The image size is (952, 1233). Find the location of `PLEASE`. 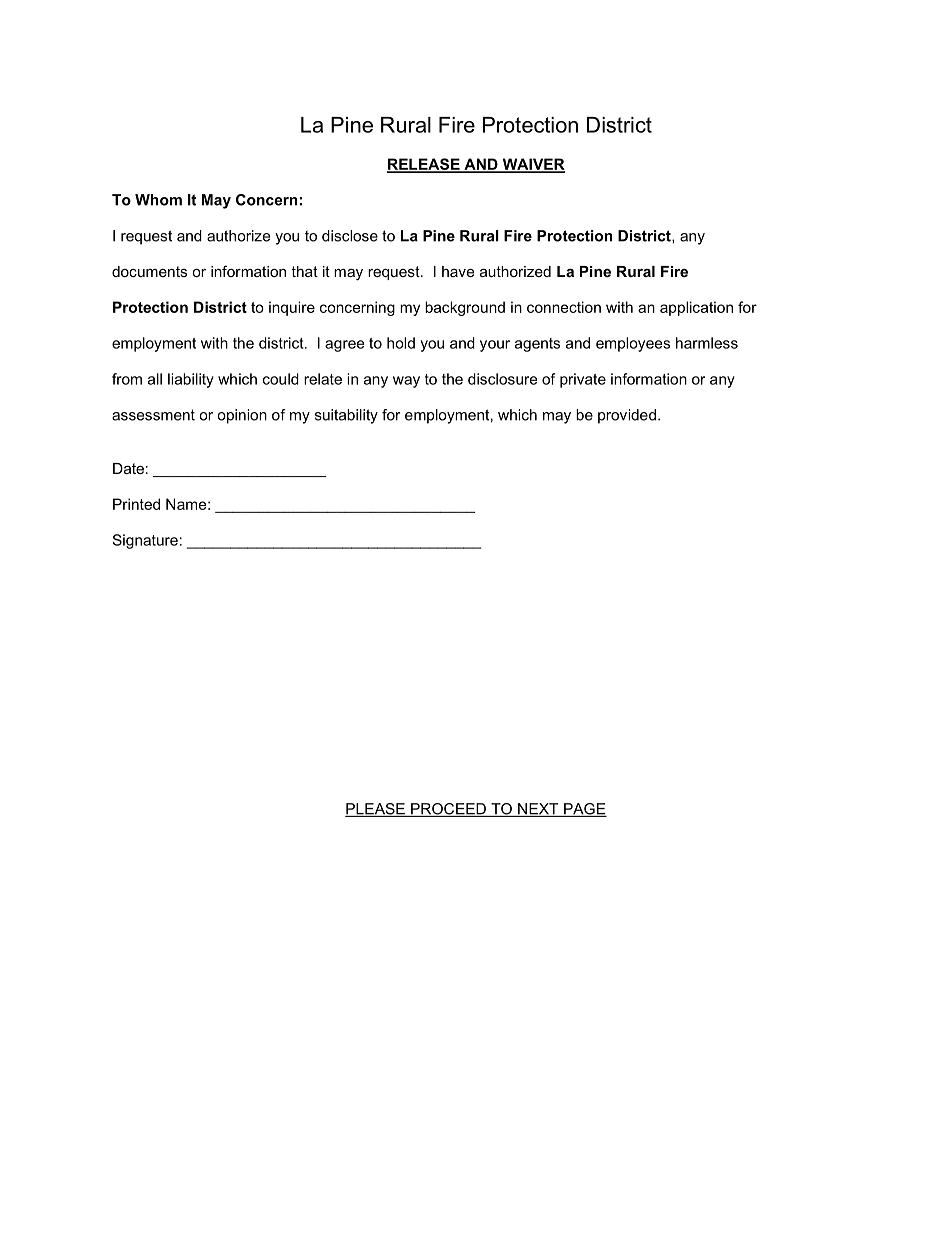

PLEASE is located at coordinates (376, 810).
